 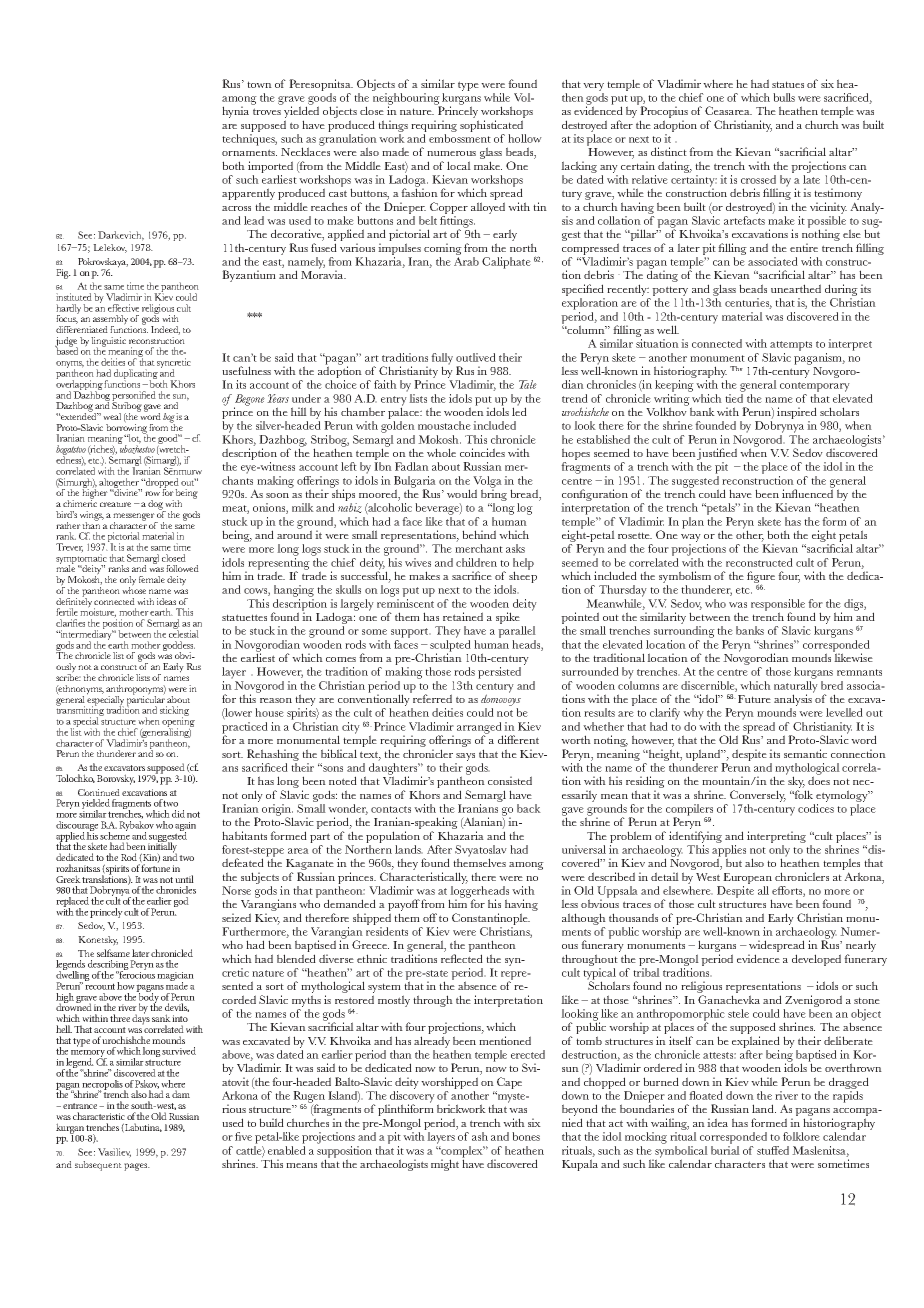 What do you see at coordinates (463, 616) in the page?
I see `retained` at bounding box center [463, 616].
